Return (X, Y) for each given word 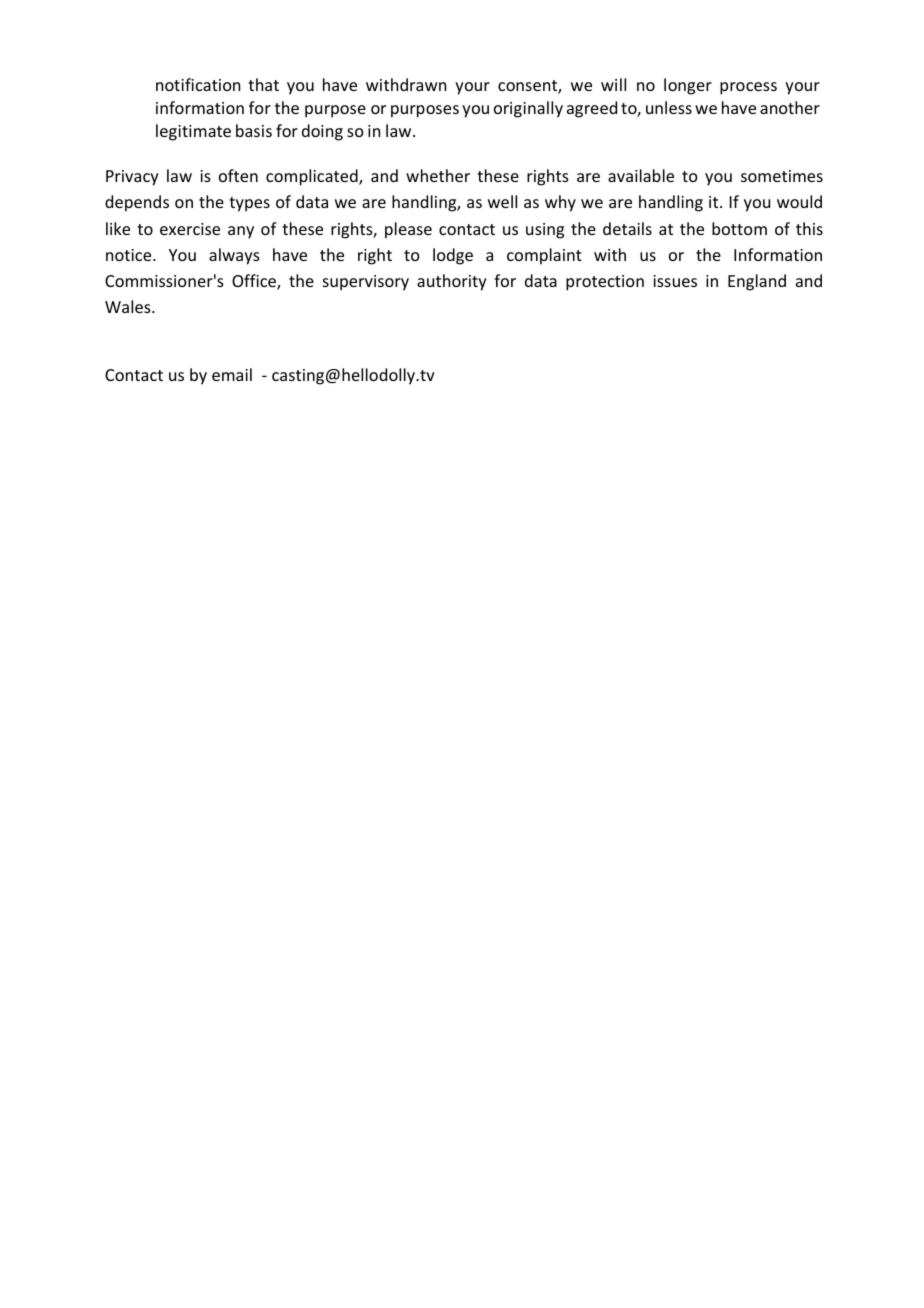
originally (528, 109)
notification (198, 84)
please (408, 230)
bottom (739, 228)
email (232, 374)
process (748, 88)
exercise (190, 229)
